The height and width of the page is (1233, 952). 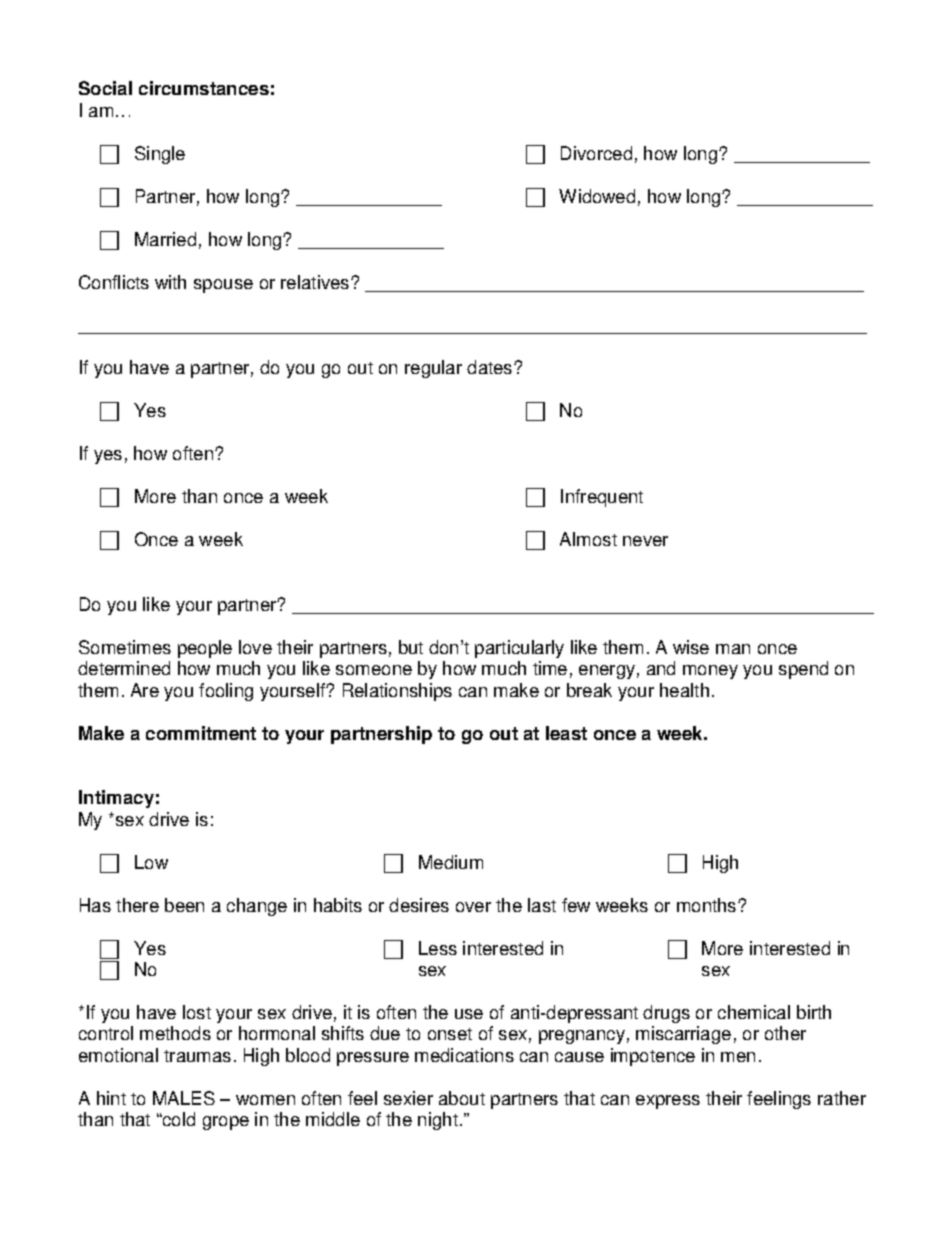 I want to click on express, so click(x=668, y=1102).
